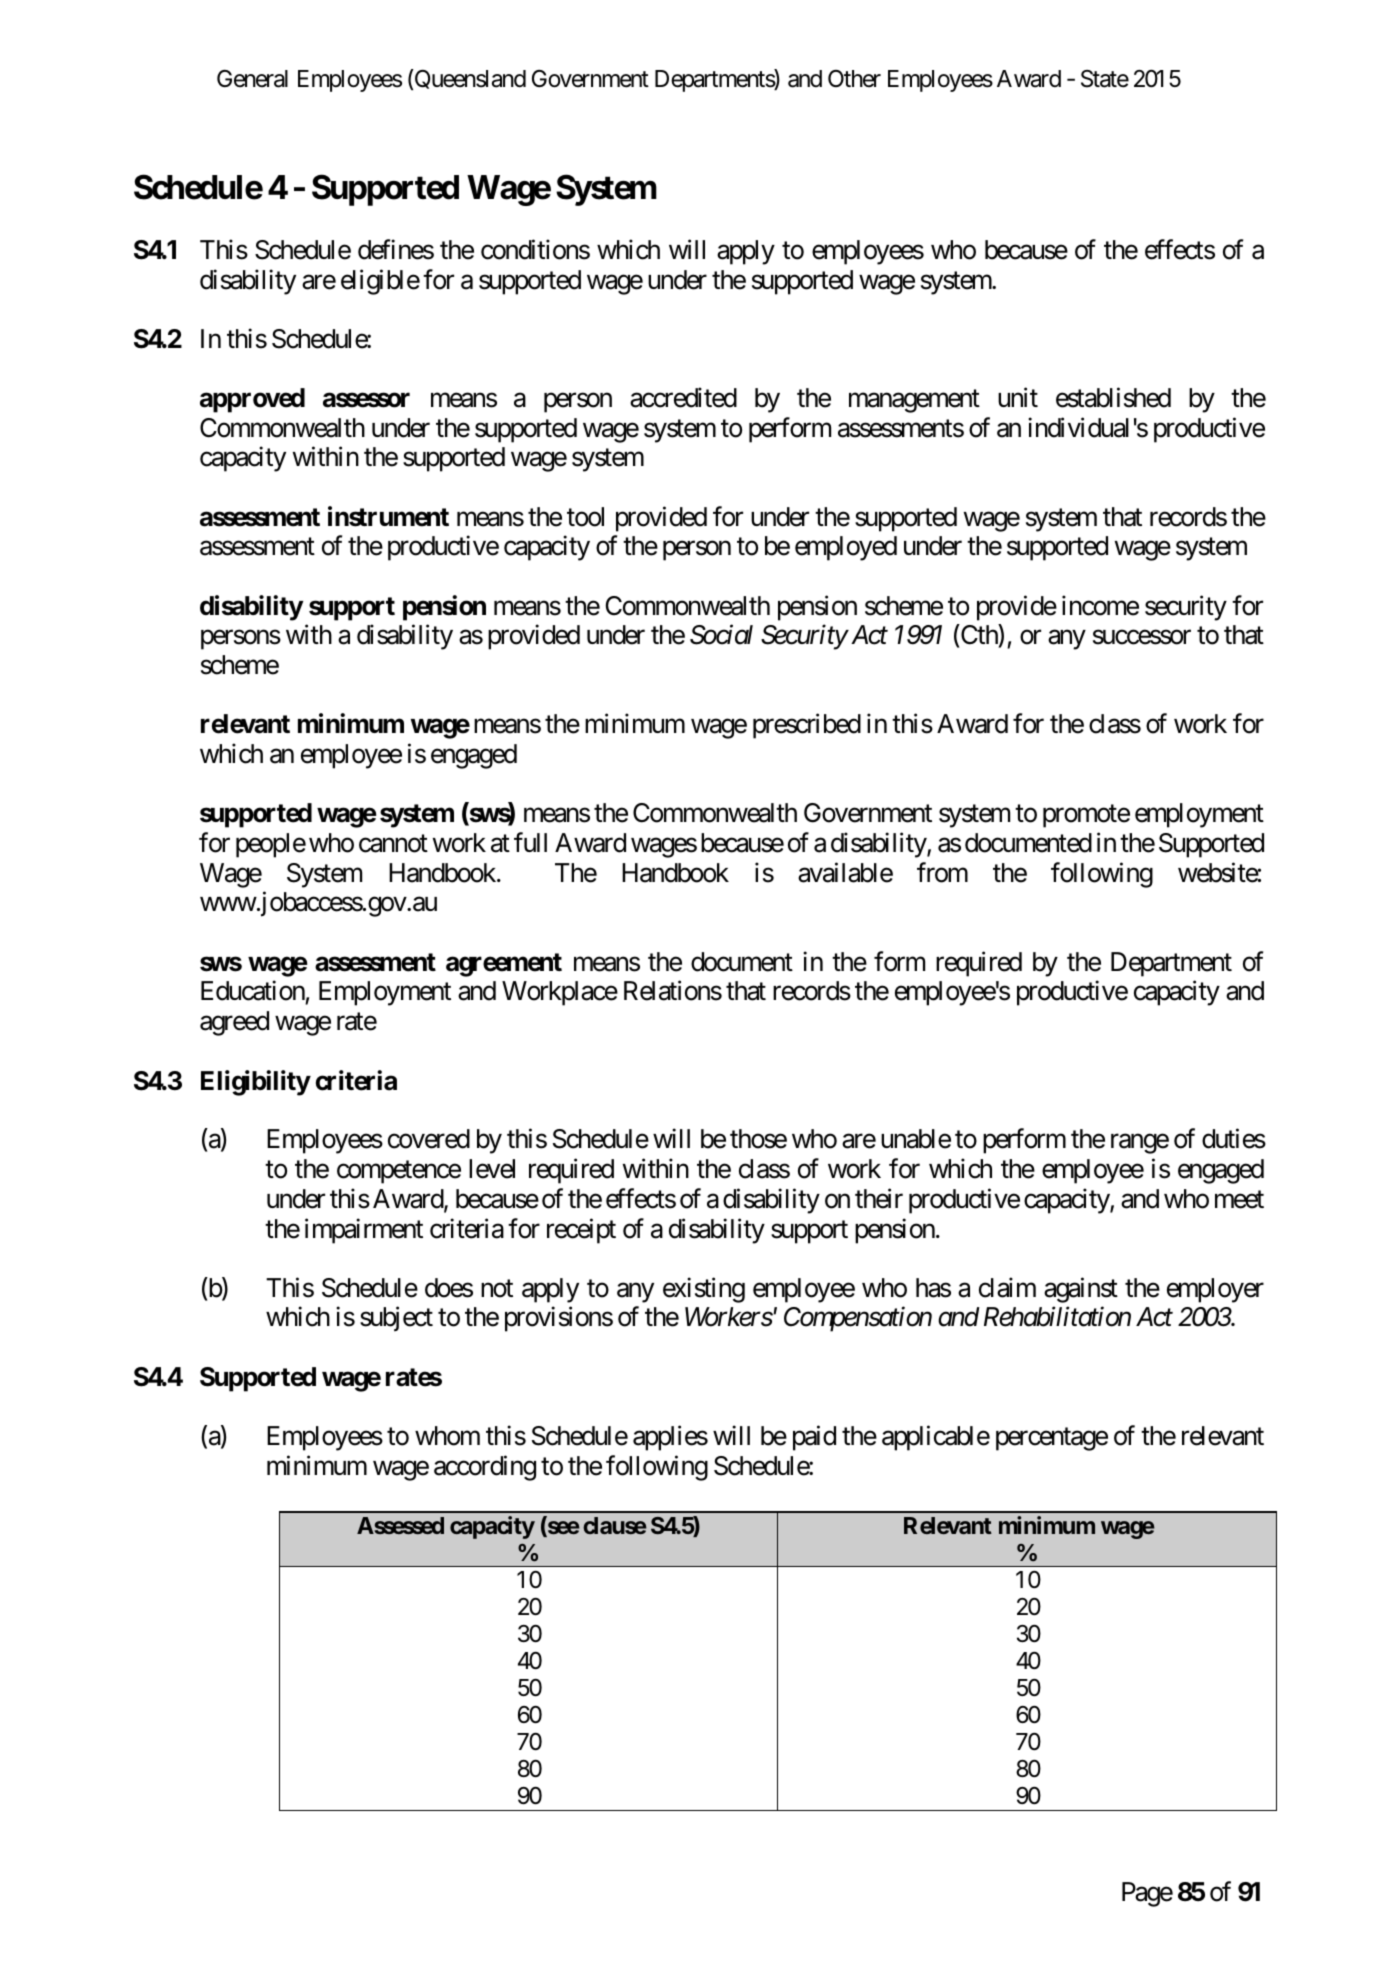 The width and height of the image is (1396, 1974). What do you see at coordinates (814, 1438) in the image?
I see `paid` at bounding box center [814, 1438].
